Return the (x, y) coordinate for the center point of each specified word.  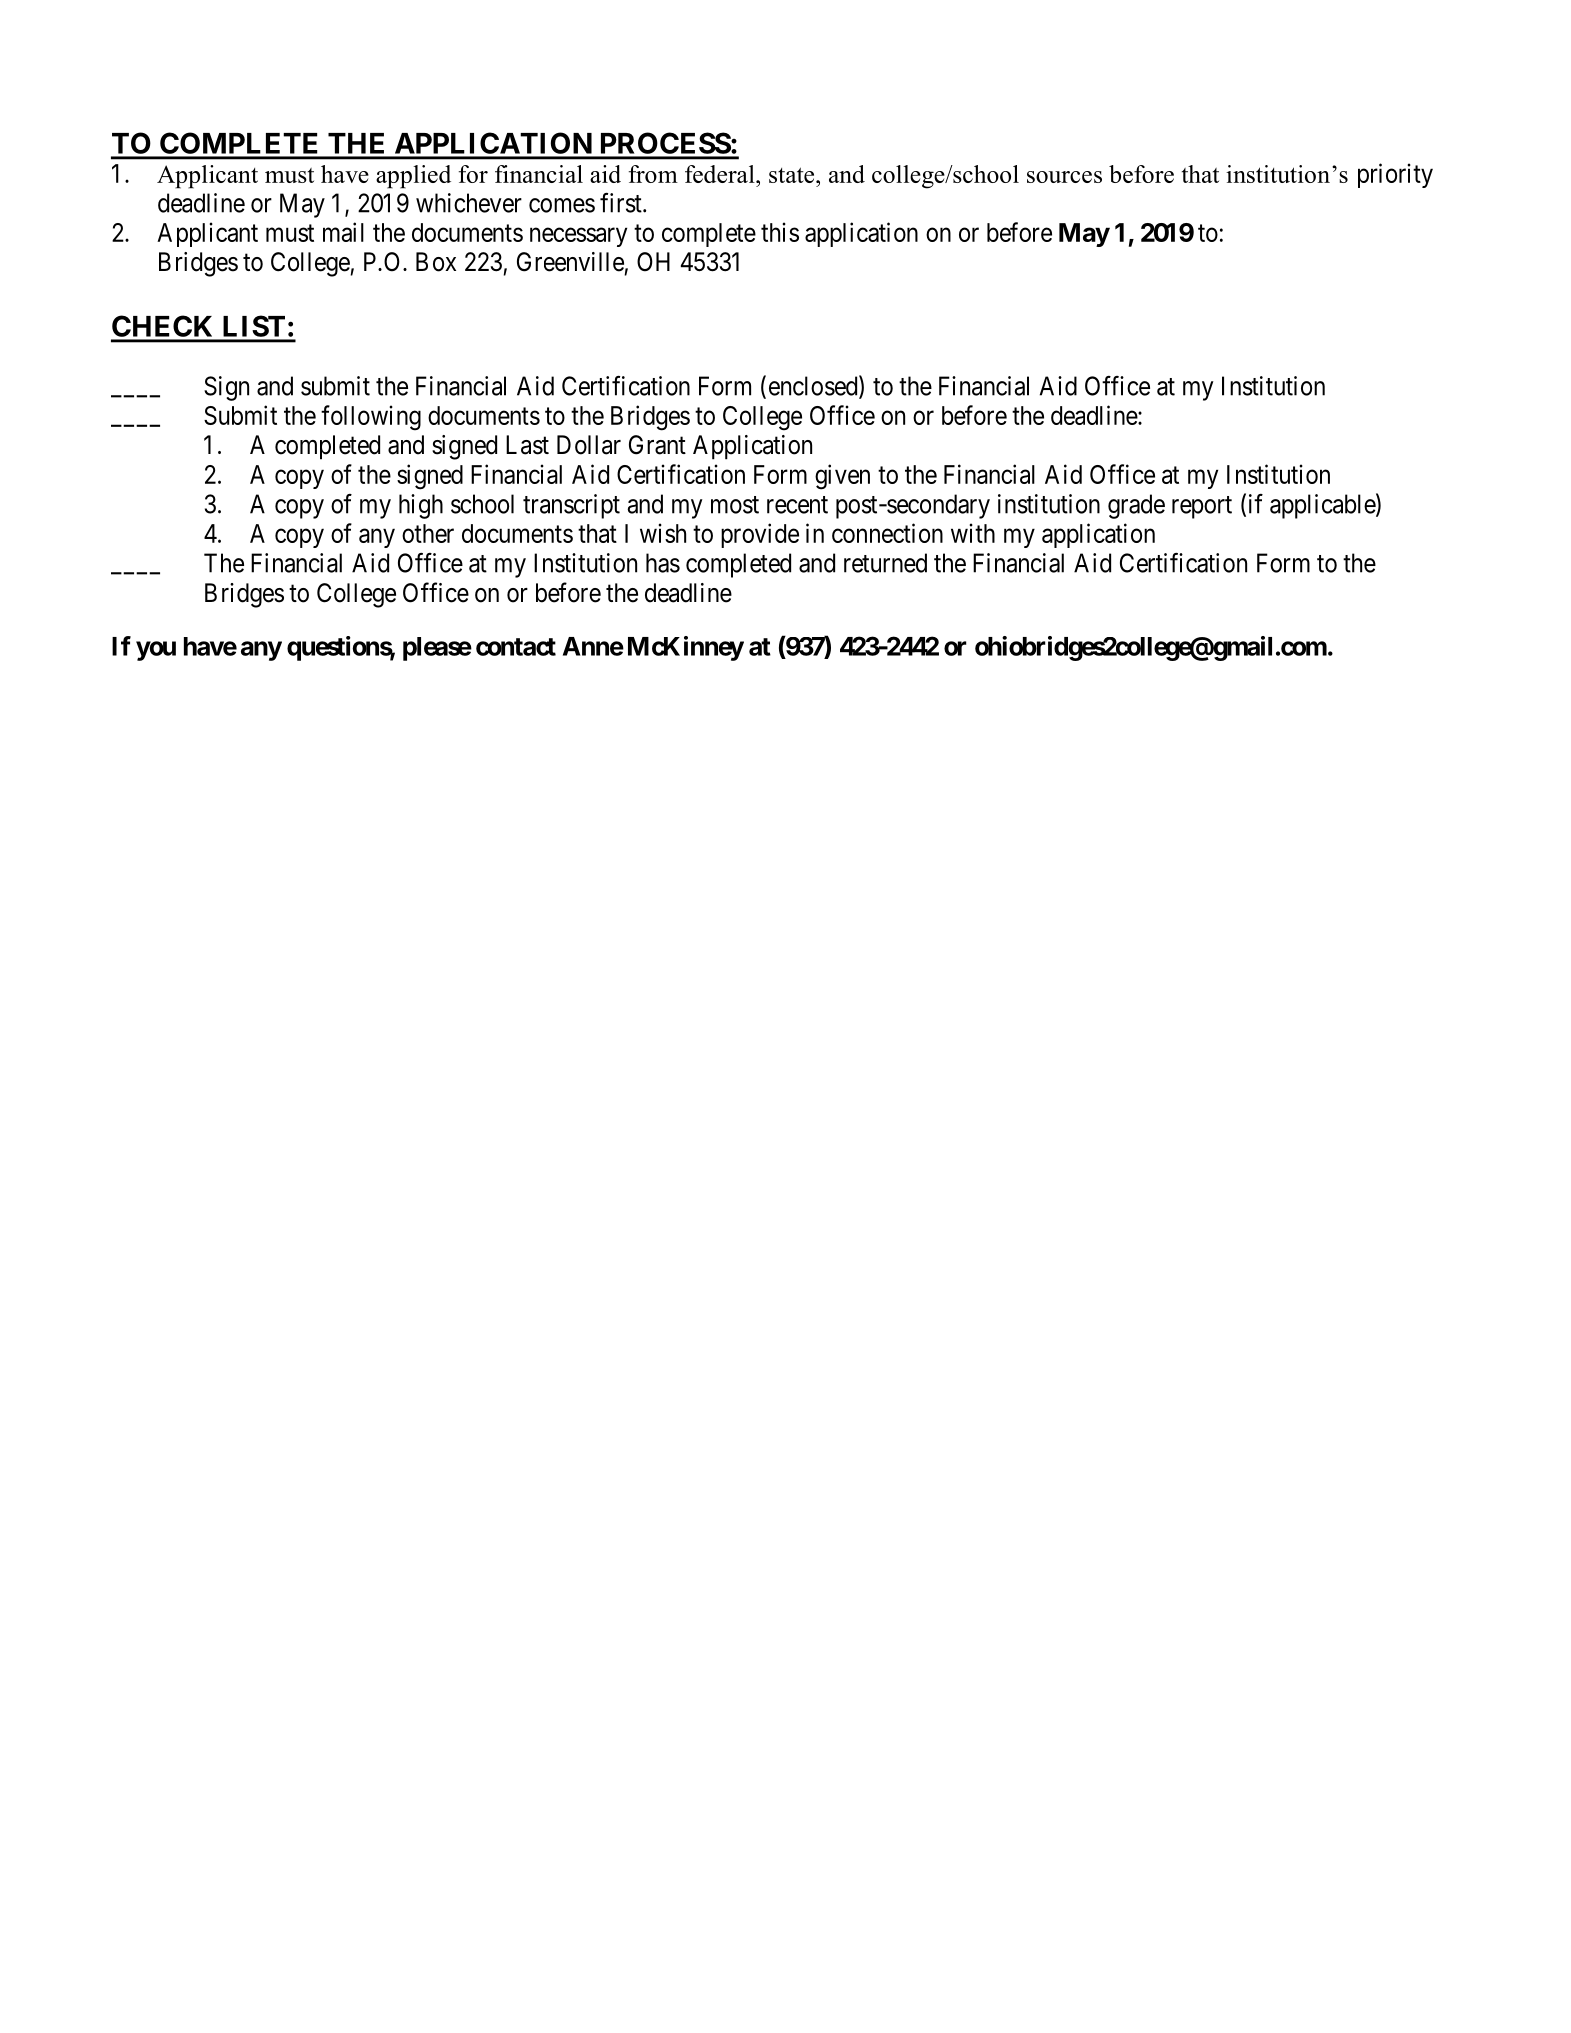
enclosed (814, 386)
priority (1395, 175)
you (156, 651)
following (371, 418)
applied (413, 177)
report (1202, 507)
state (793, 175)
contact (516, 647)
